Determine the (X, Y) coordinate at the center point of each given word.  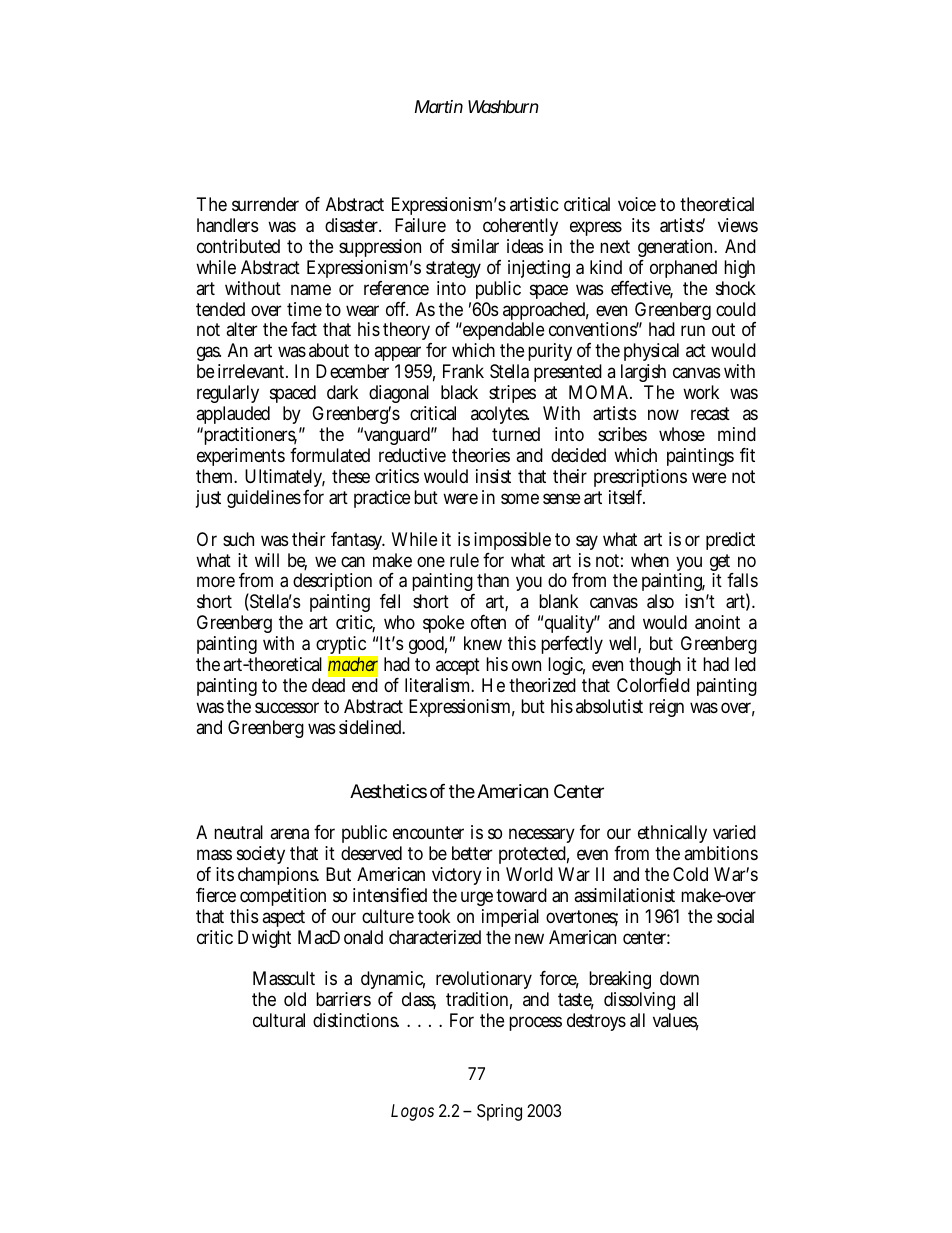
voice (637, 204)
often (488, 622)
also (660, 601)
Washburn (503, 106)
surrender (265, 204)
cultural (279, 1020)
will (267, 560)
